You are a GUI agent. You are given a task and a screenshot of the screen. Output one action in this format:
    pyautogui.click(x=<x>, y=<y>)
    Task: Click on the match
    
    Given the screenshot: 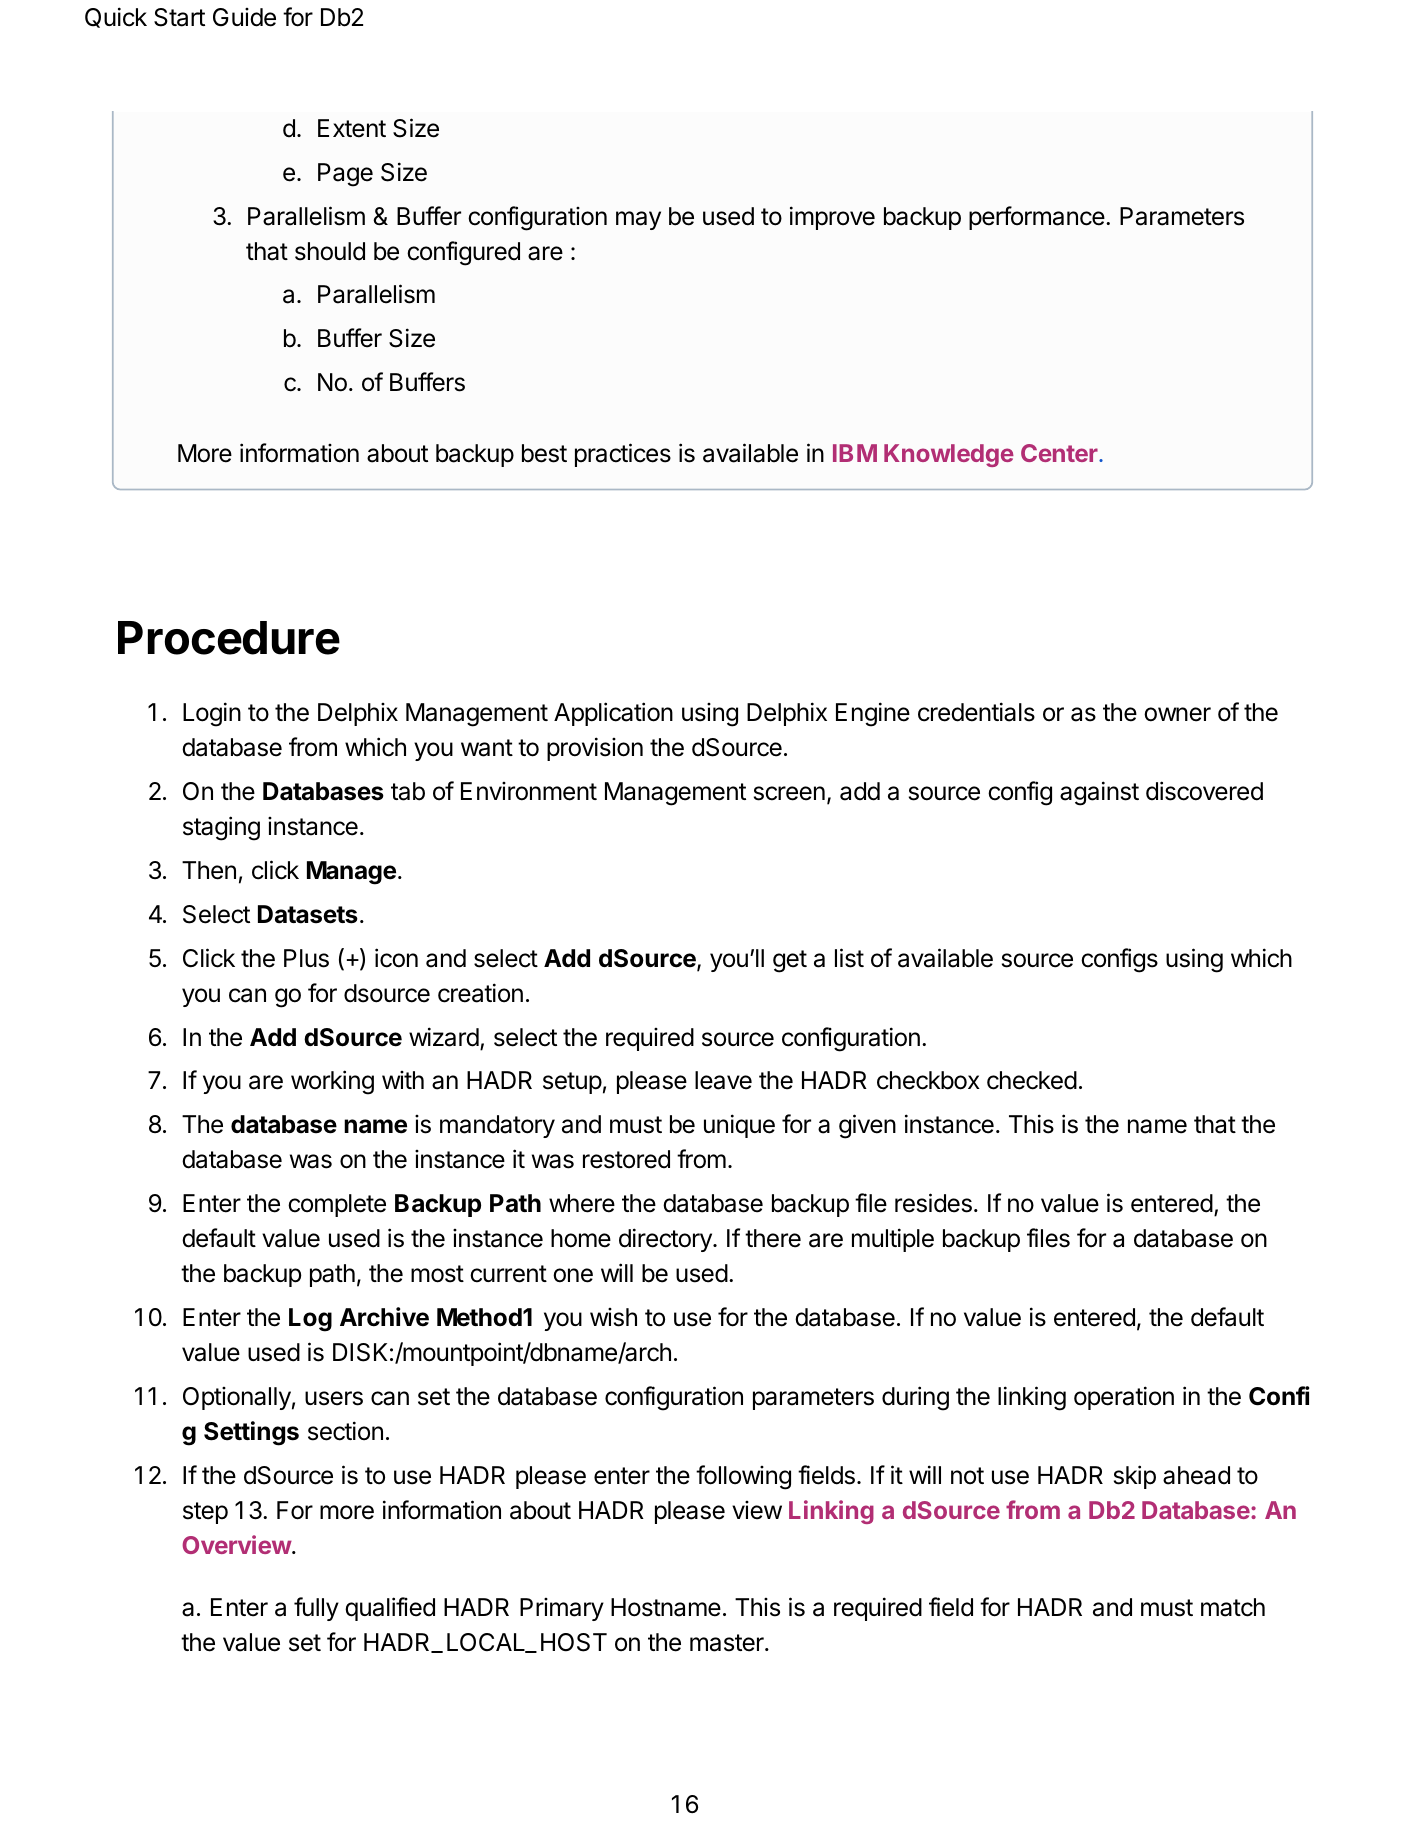 What is the action you would take?
    pyautogui.click(x=1233, y=1607)
